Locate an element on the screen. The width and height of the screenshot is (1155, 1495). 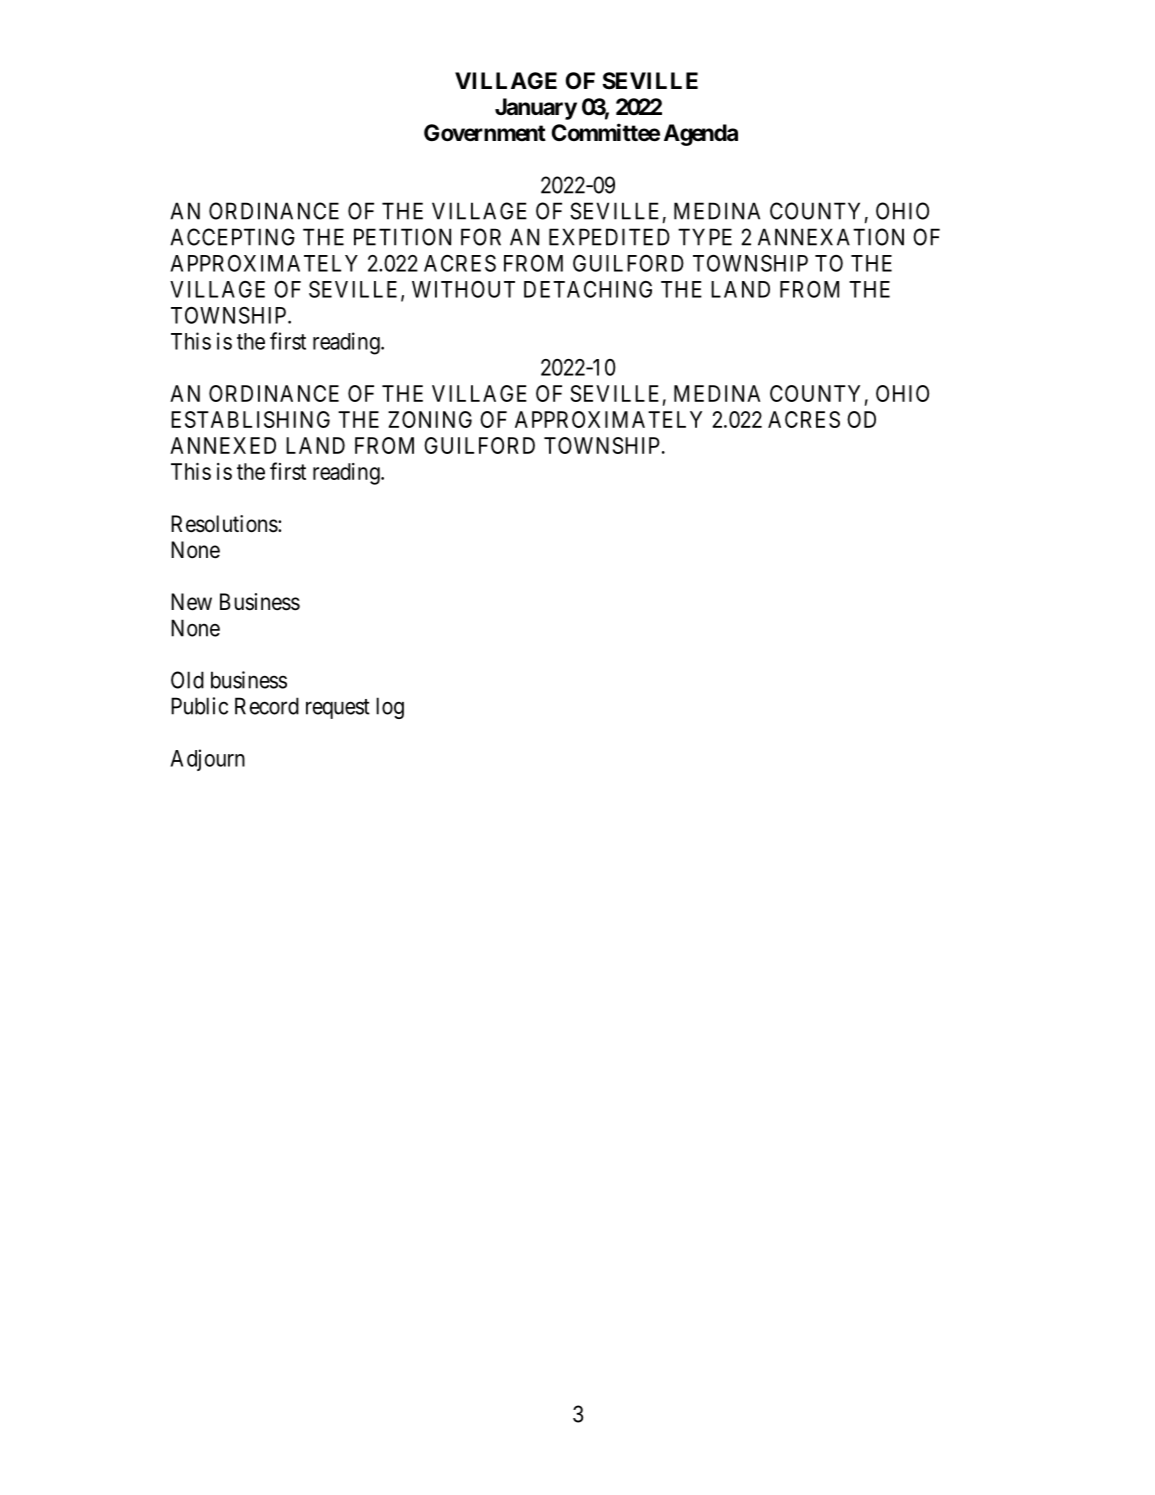
Record is located at coordinates (267, 706).
